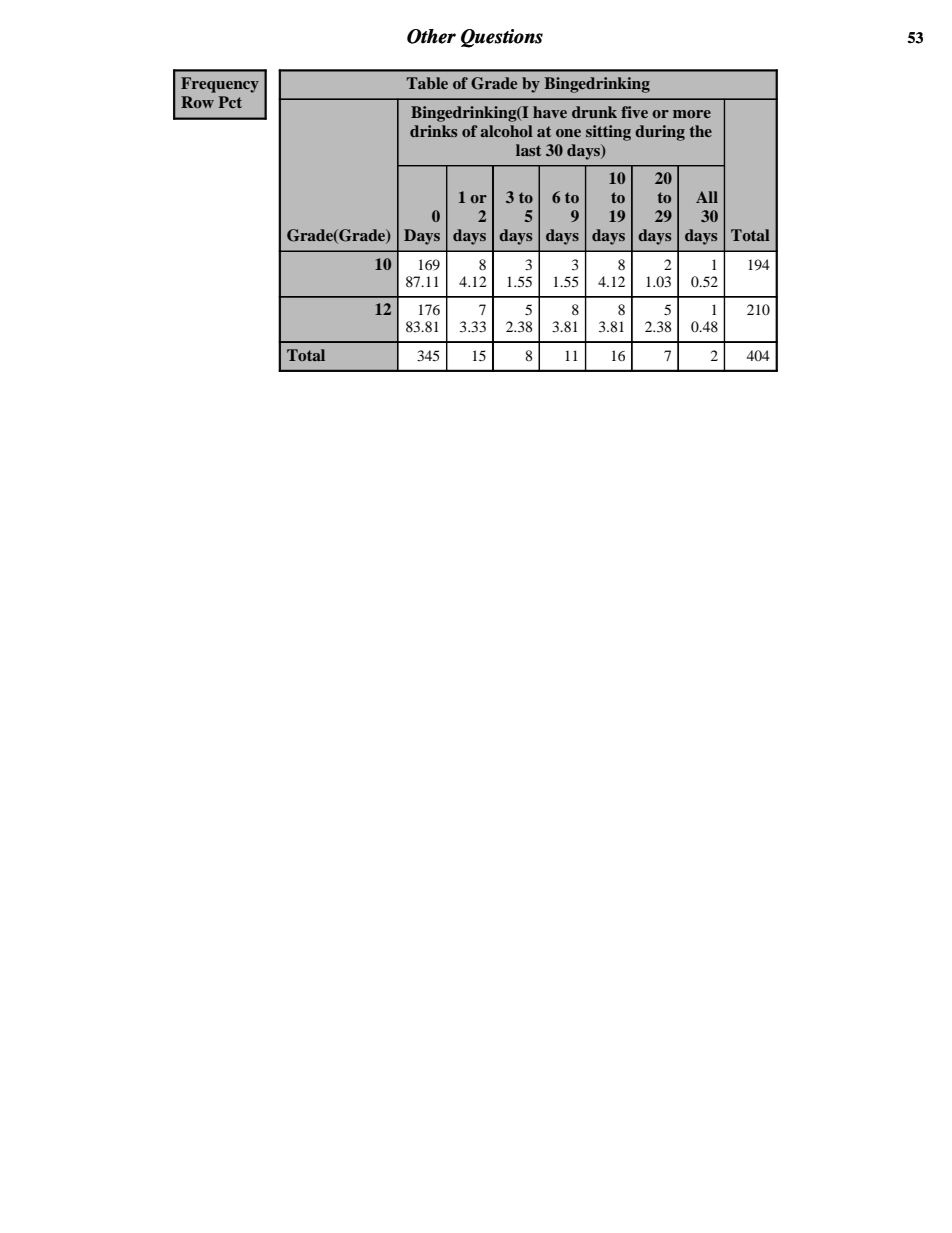 The height and width of the page is (1233, 952). Describe the element at coordinates (506, 131) in the page. I see `alcohol` at that location.
